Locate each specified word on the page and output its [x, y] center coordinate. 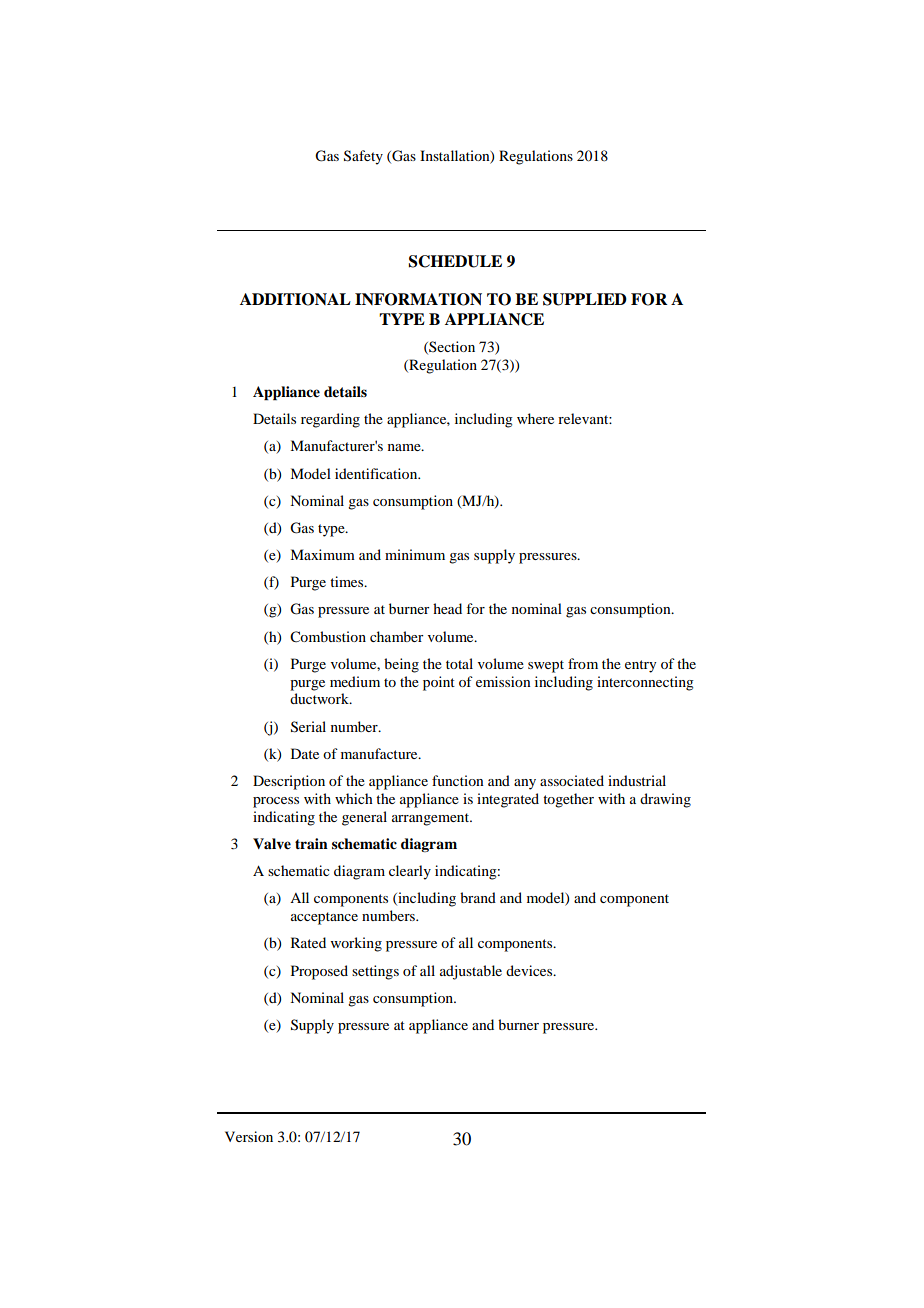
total [459, 663]
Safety [363, 157]
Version [249, 1136]
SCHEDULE [455, 261]
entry [640, 666]
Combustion [328, 637]
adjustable [471, 972]
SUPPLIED [585, 299]
